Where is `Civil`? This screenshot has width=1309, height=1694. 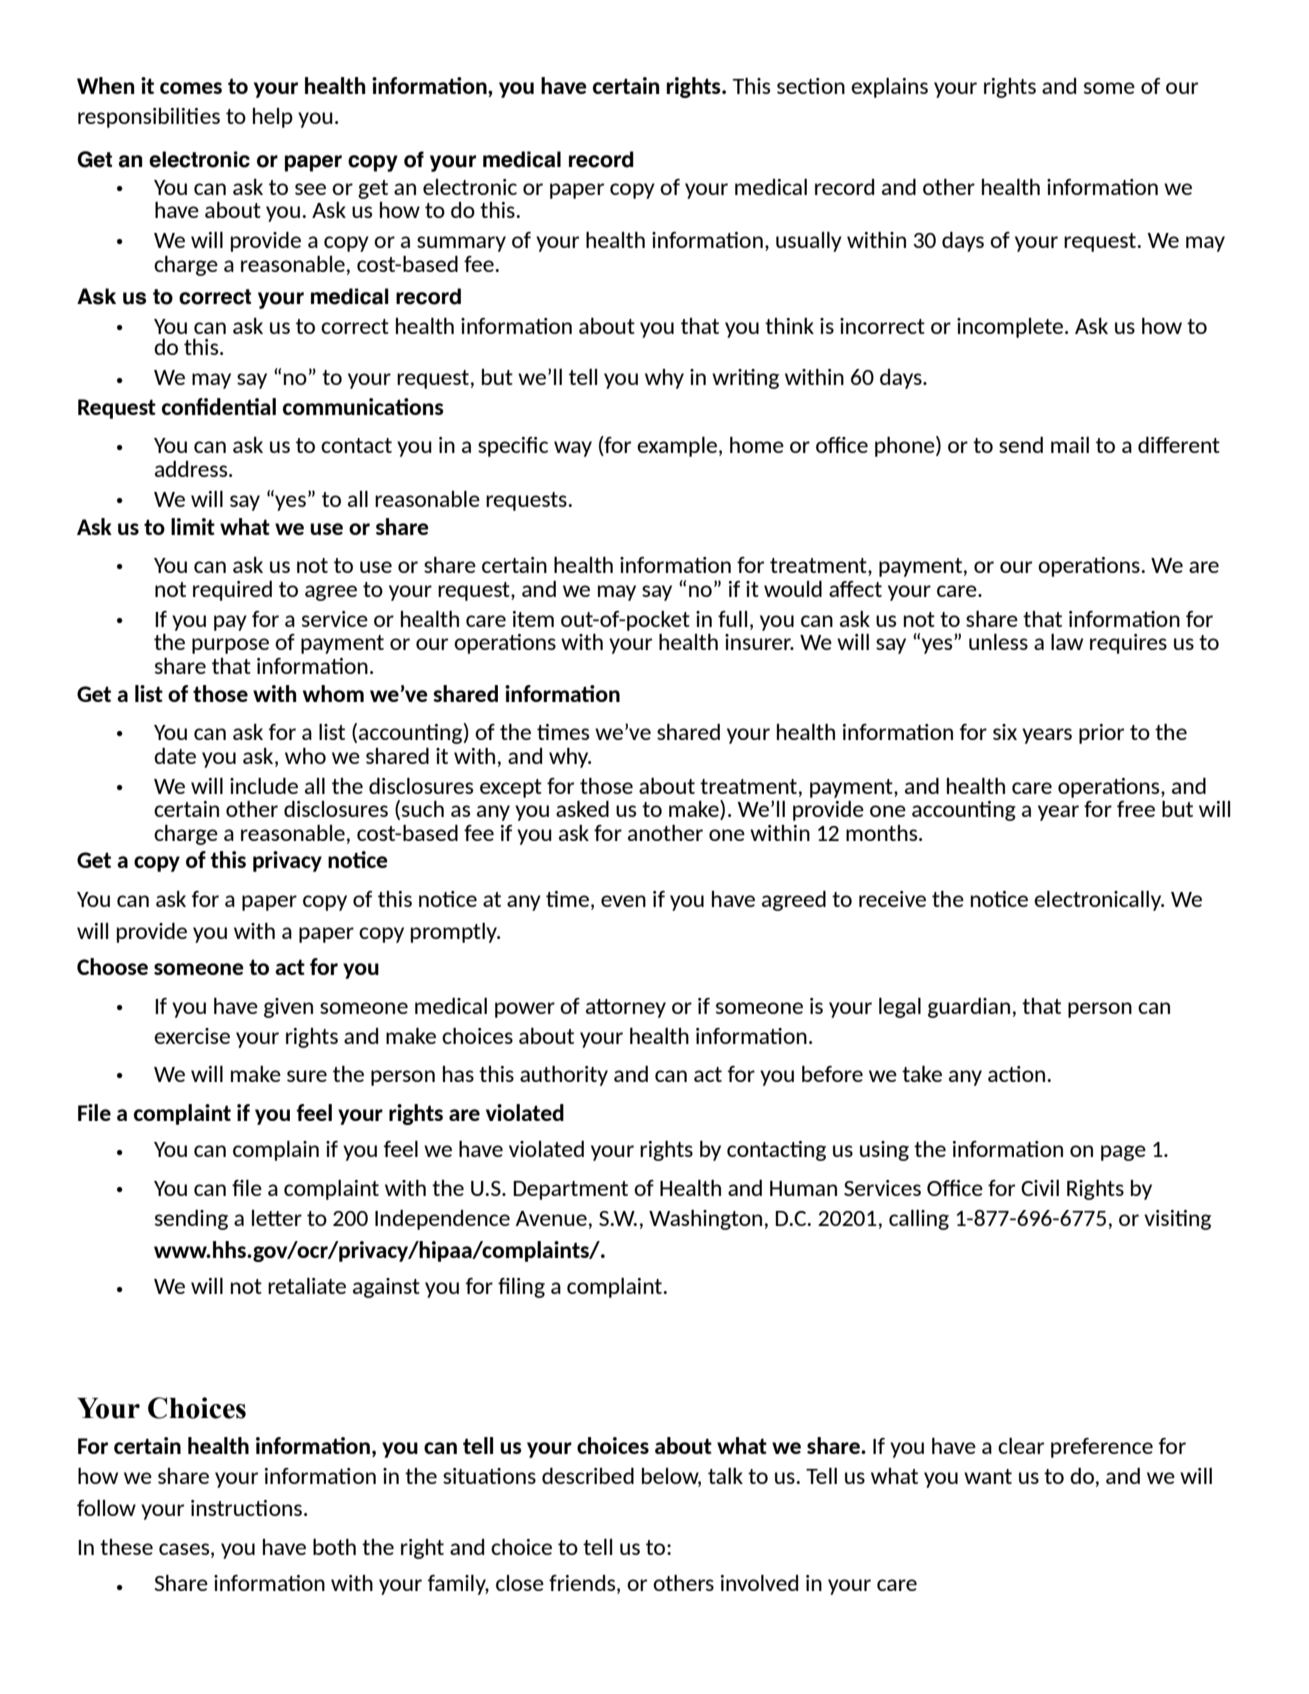 Civil is located at coordinates (1040, 1187).
